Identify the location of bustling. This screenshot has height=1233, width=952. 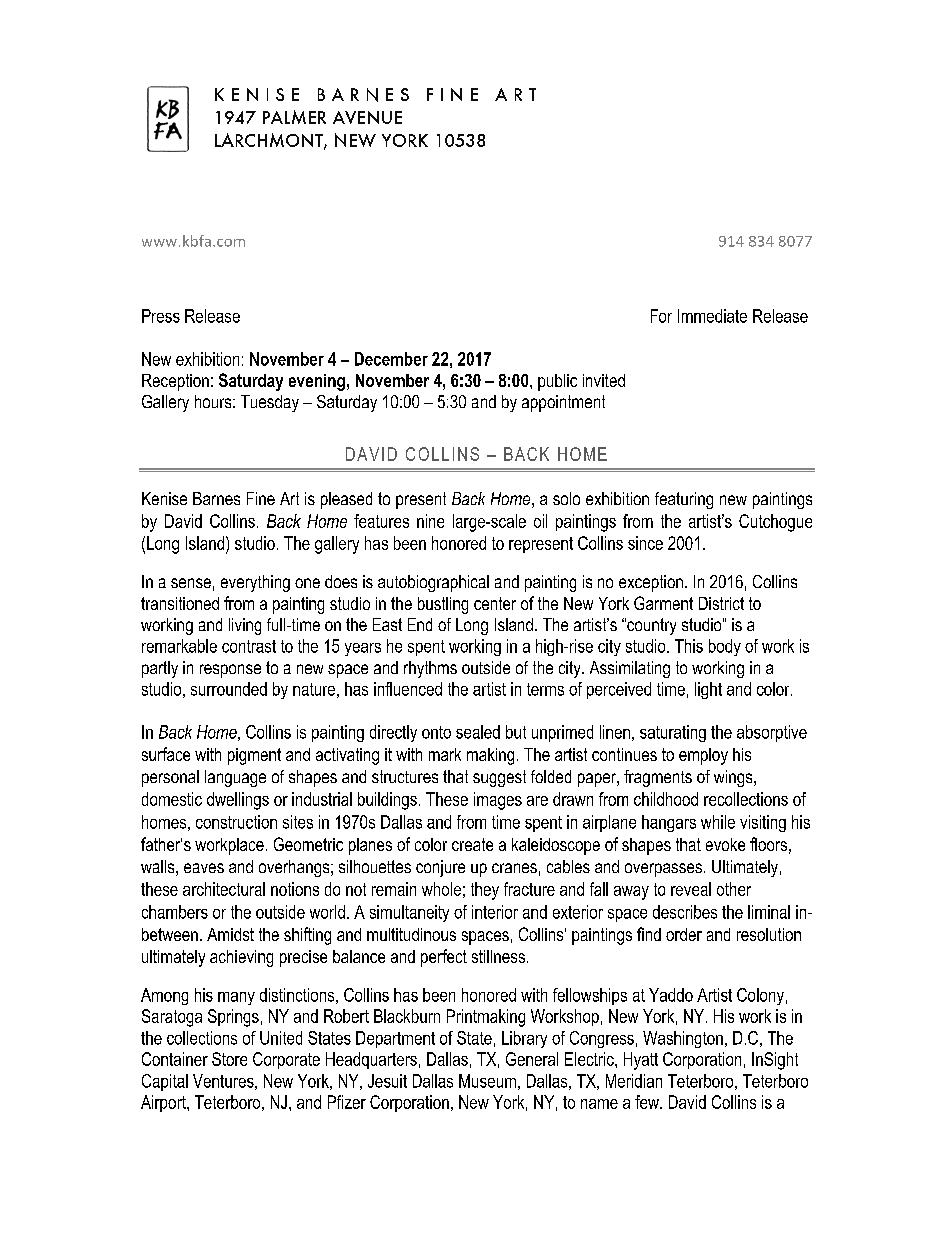
(443, 605).
